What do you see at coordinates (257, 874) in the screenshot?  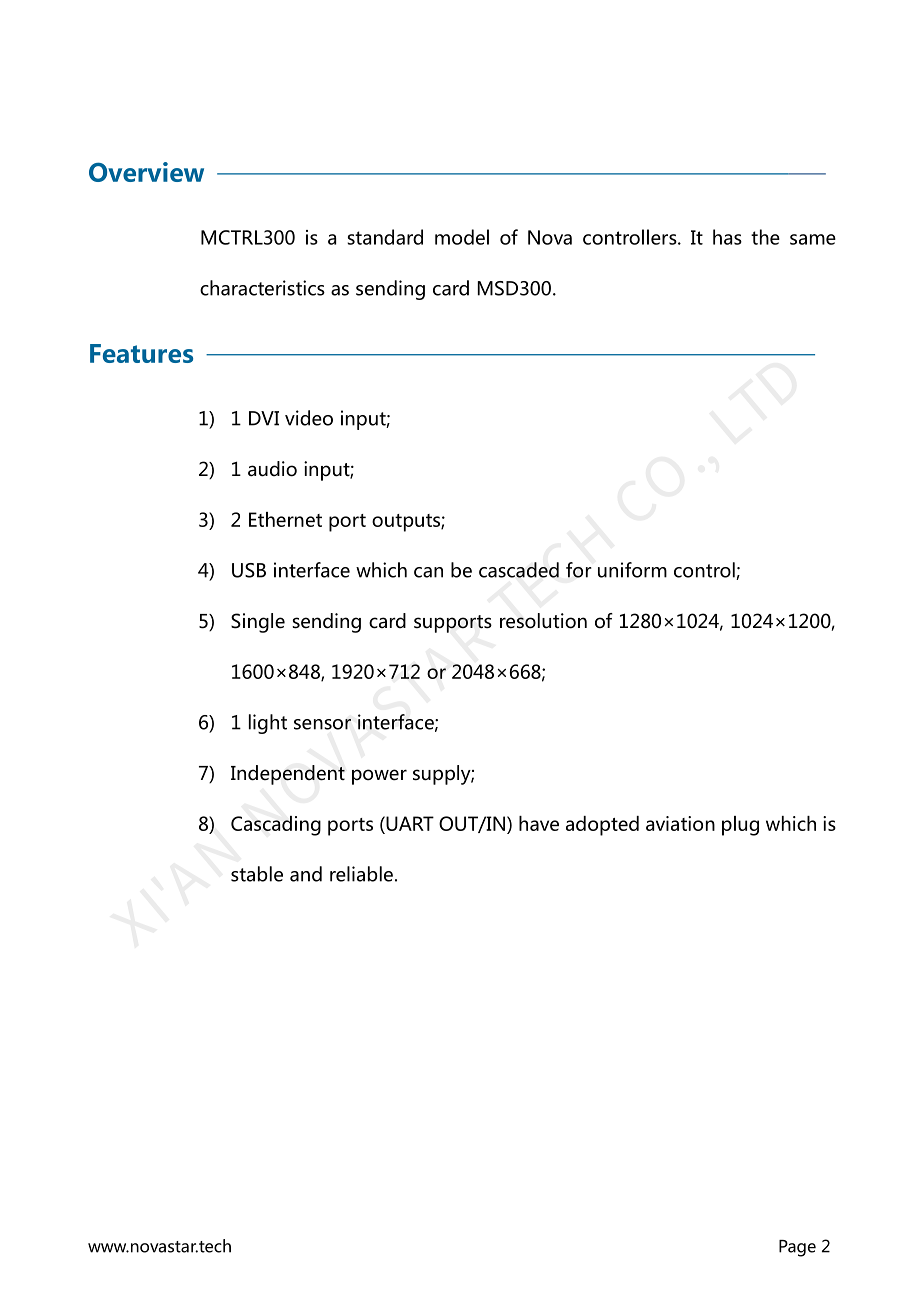 I see `stable` at bounding box center [257, 874].
